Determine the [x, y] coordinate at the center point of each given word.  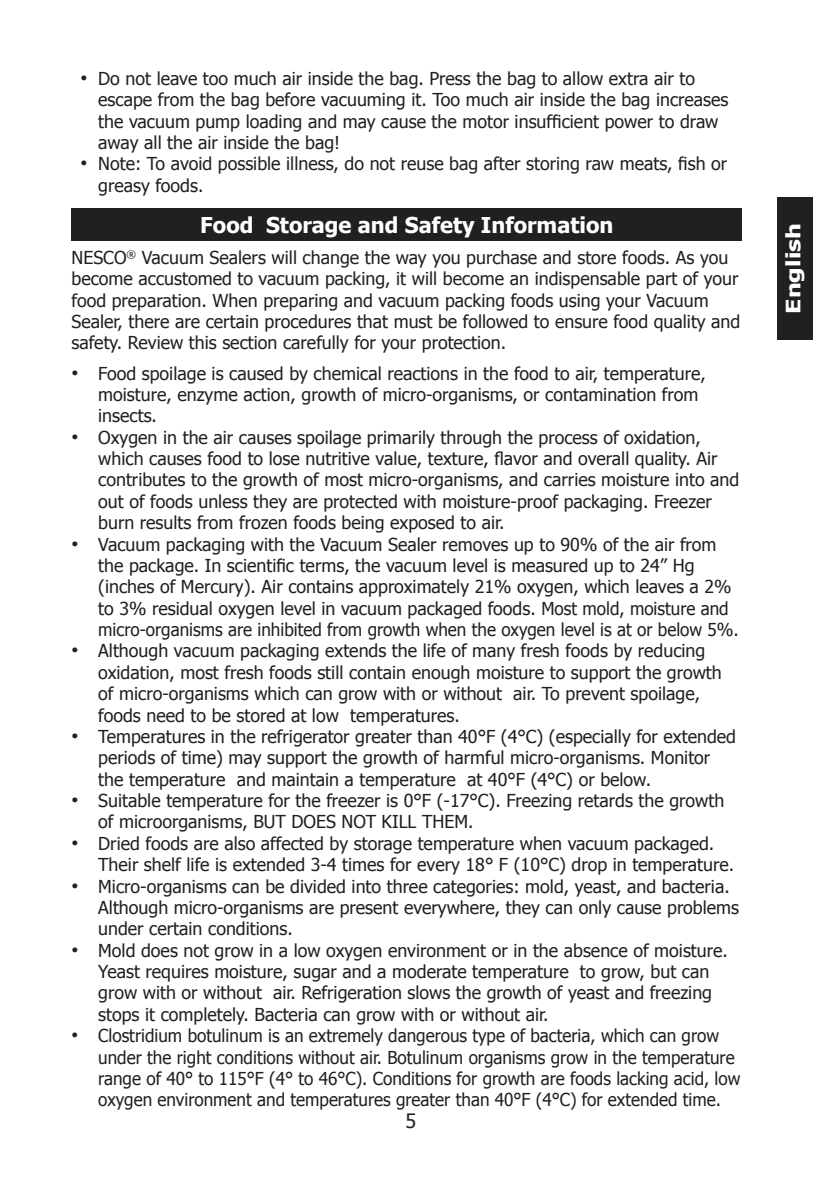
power [629, 125]
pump [218, 125]
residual [182, 608]
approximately [414, 588]
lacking [642, 1080]
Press [450, 79]
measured [549, 565]
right [194, 1059]
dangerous [427, 1037]
